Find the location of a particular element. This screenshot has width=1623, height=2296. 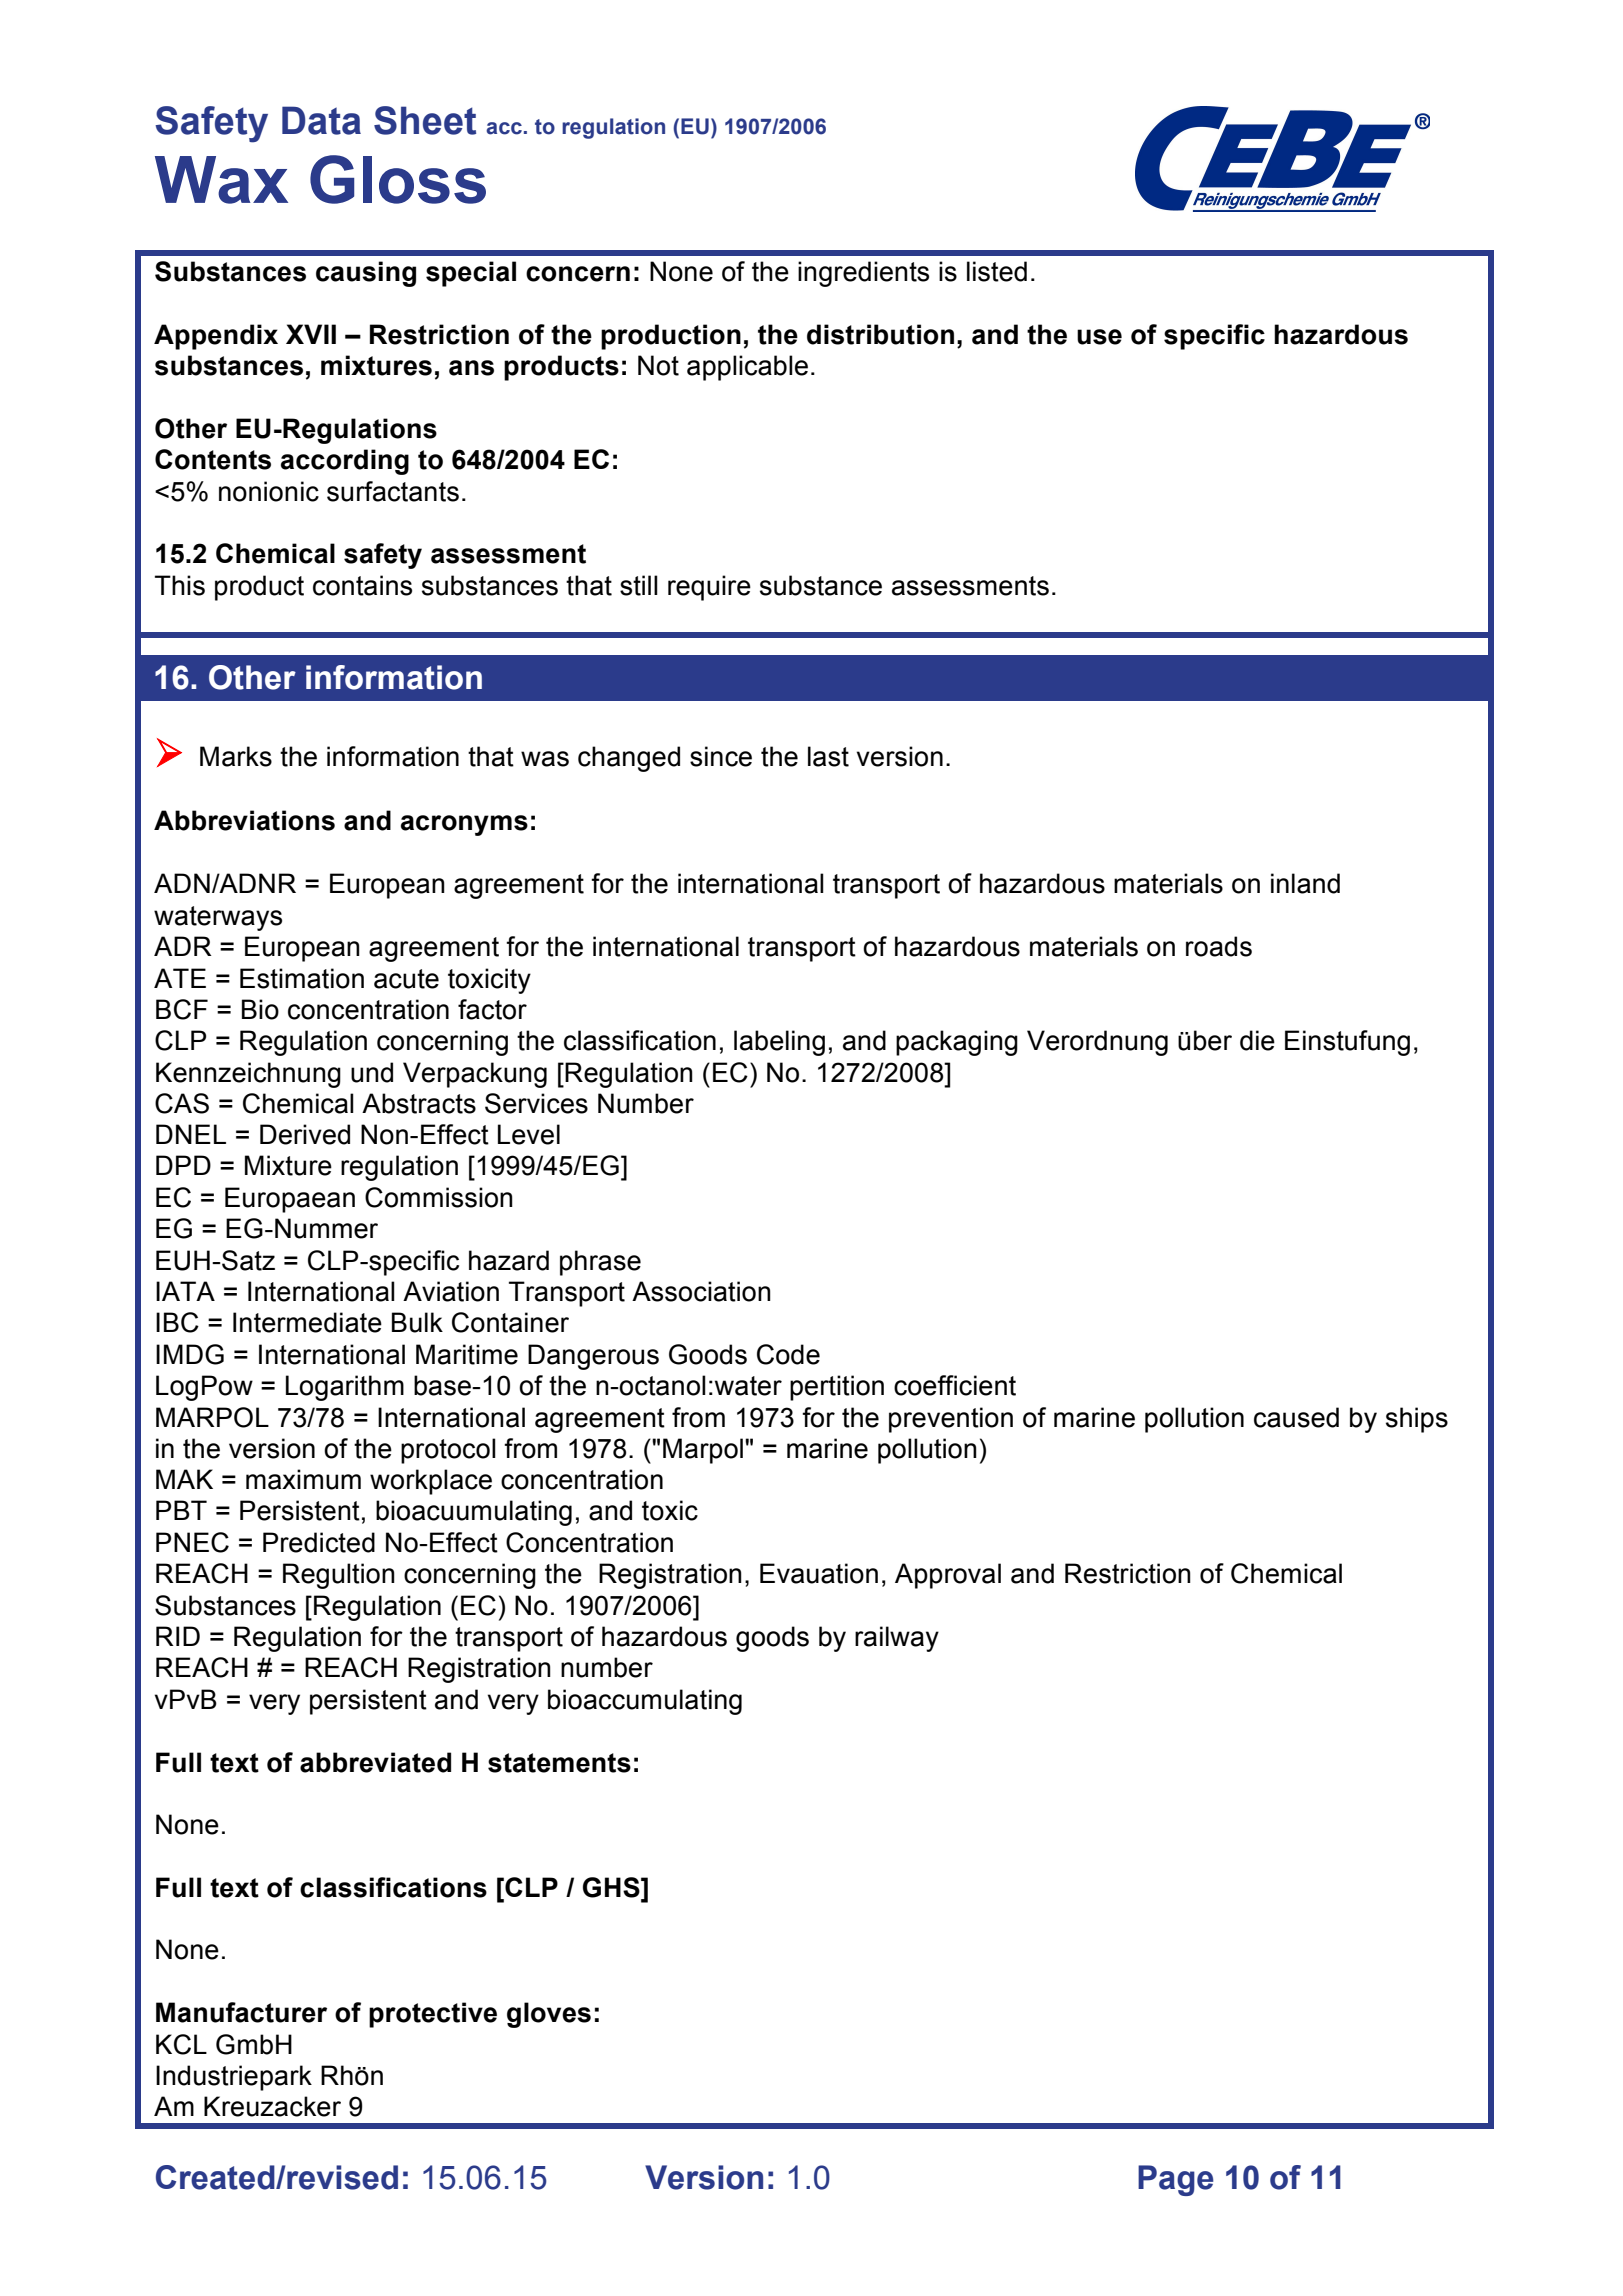

Gloss is located at coordinates (398, 179).
